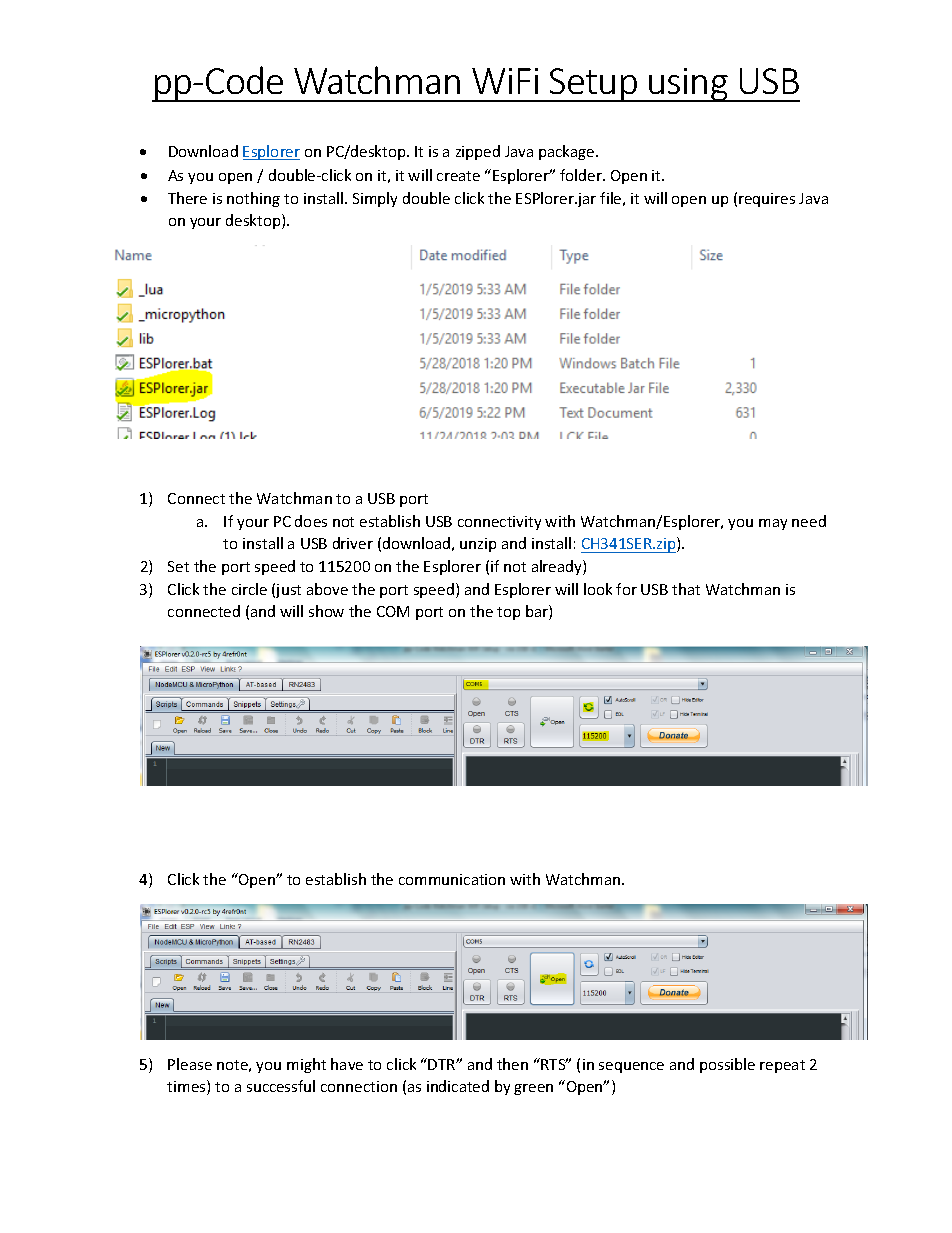 The width and height of the image is (952, 1233). Describe the element at coordinates (767, 200) in the image. I see `requires` at that location.
